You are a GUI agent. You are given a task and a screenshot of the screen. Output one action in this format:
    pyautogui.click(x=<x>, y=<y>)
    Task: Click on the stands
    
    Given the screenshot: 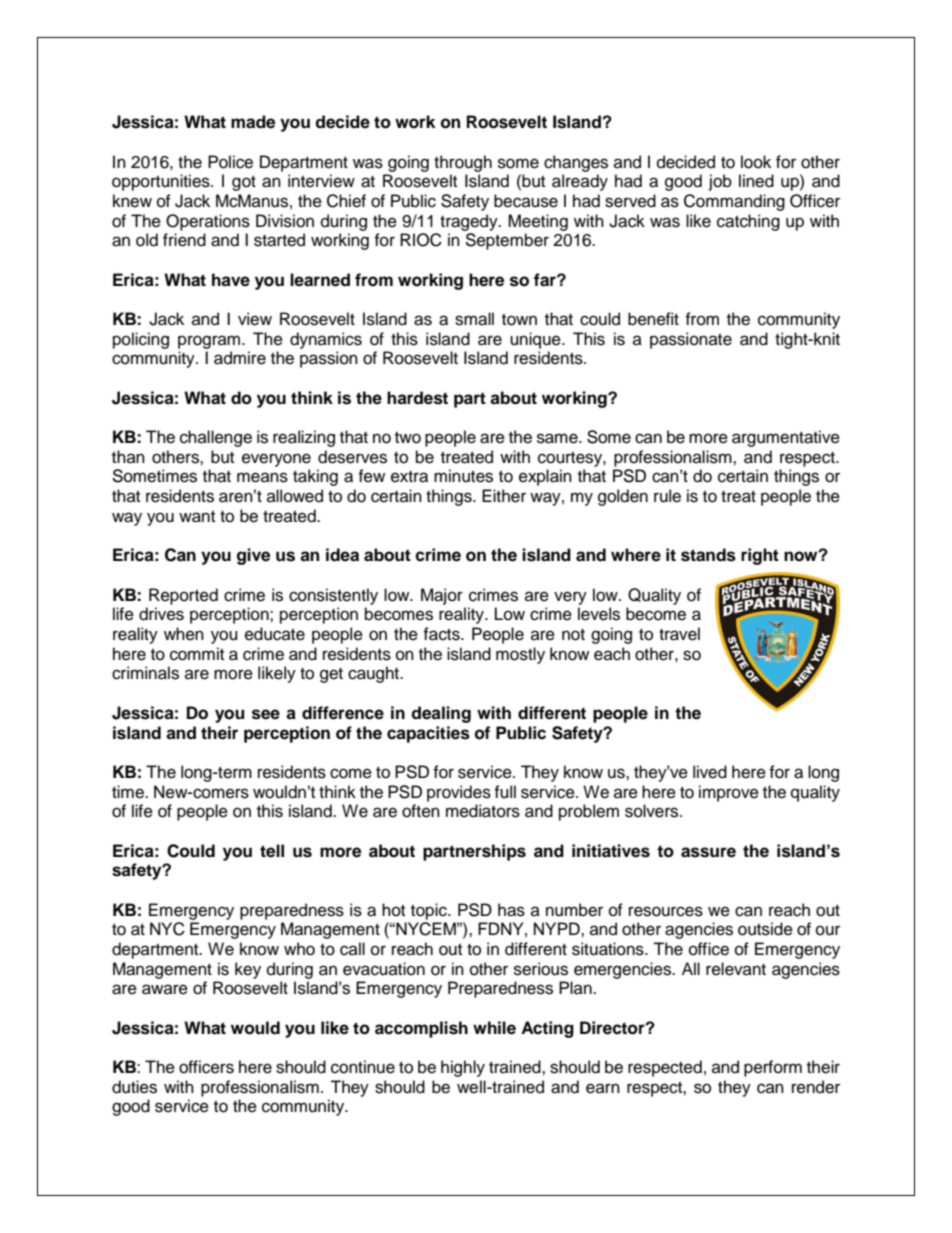 What is the action you would take?
    pyautogui.click(x=708, y=555)
